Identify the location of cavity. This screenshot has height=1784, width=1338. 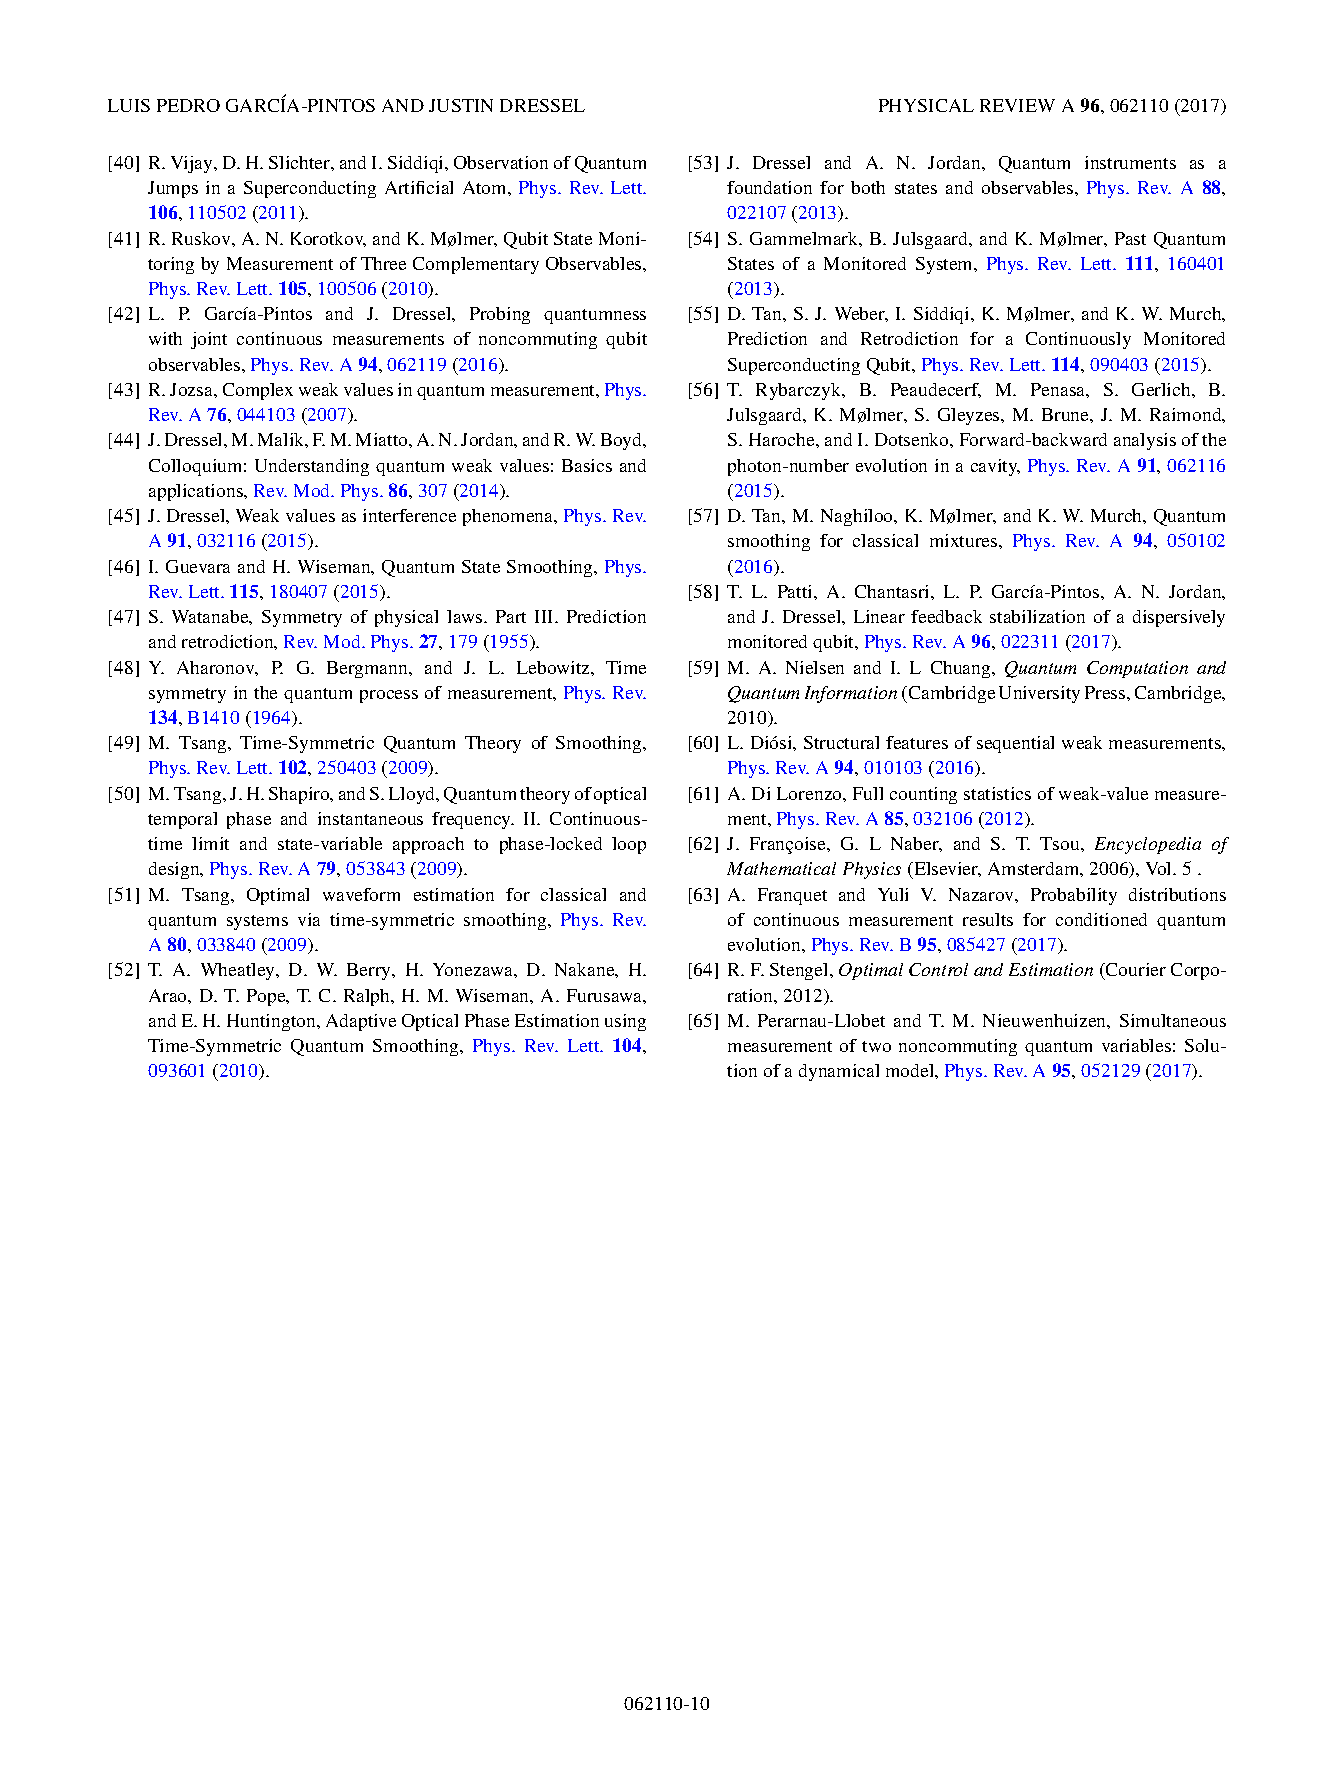
(995, 467).
